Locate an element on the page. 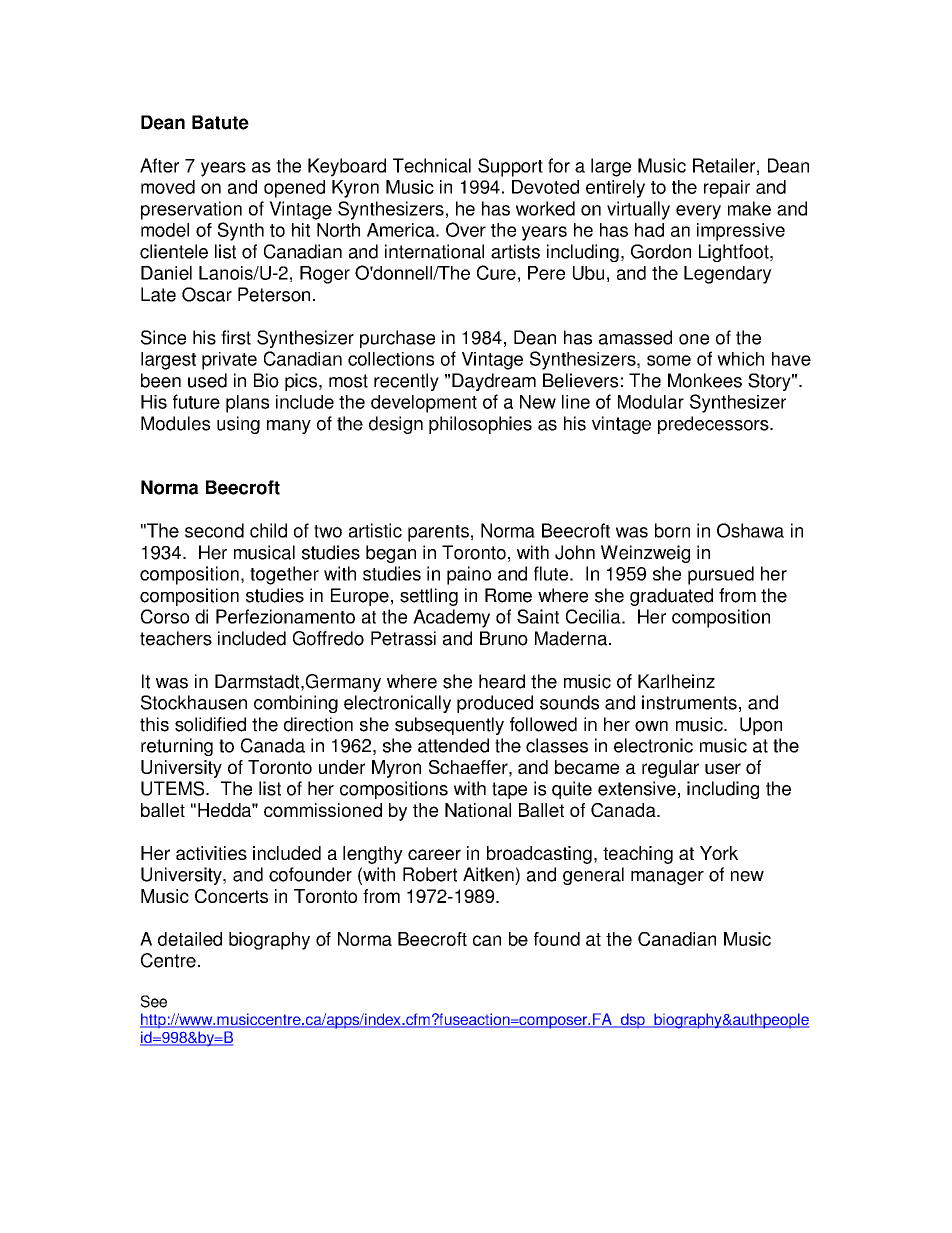 Image resolution: width=952 pixels, height=1233 pixels. detailed is located at coordinates (190, 939).
